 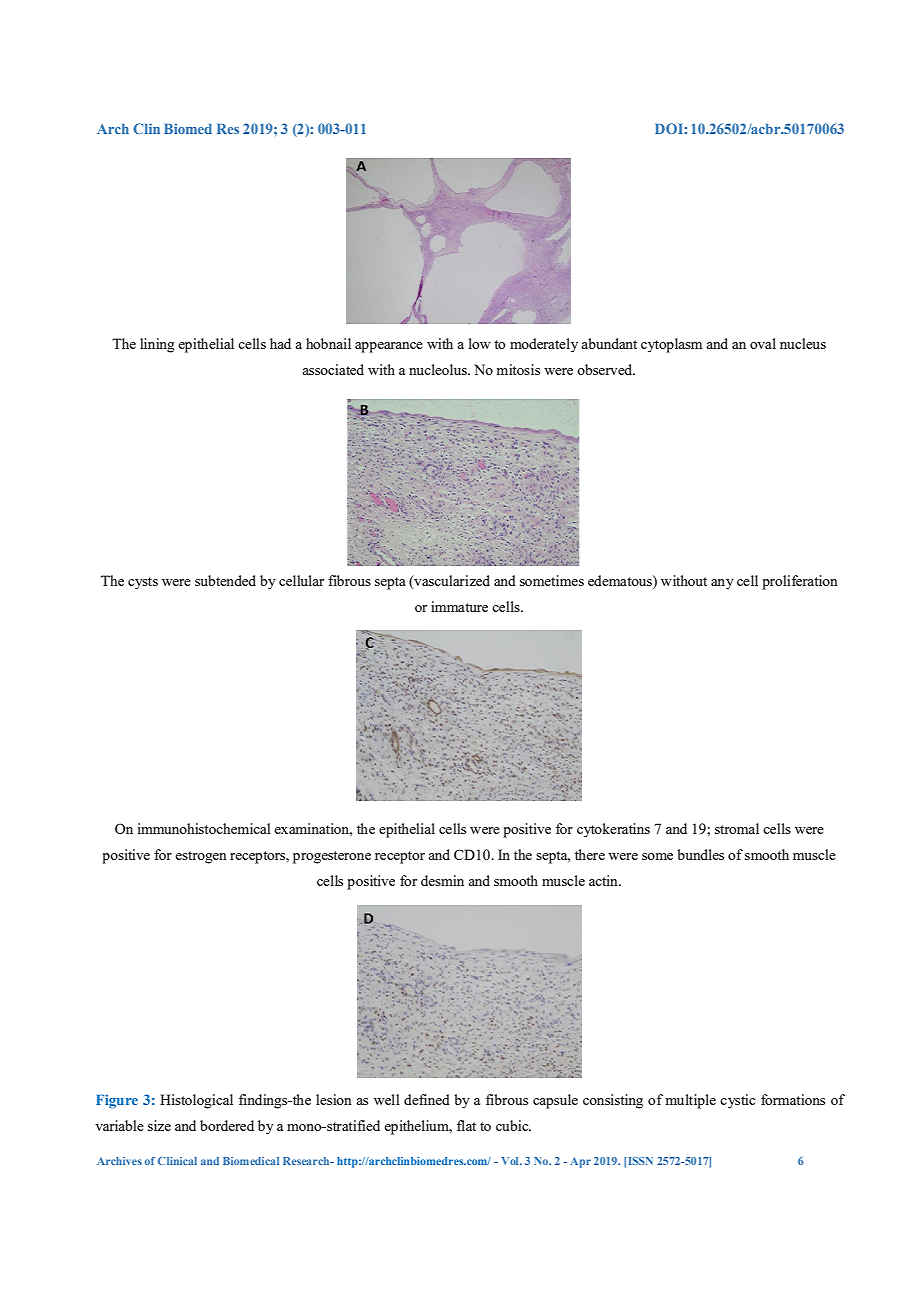 I want to click on actin, so click(x=604, y=880).
